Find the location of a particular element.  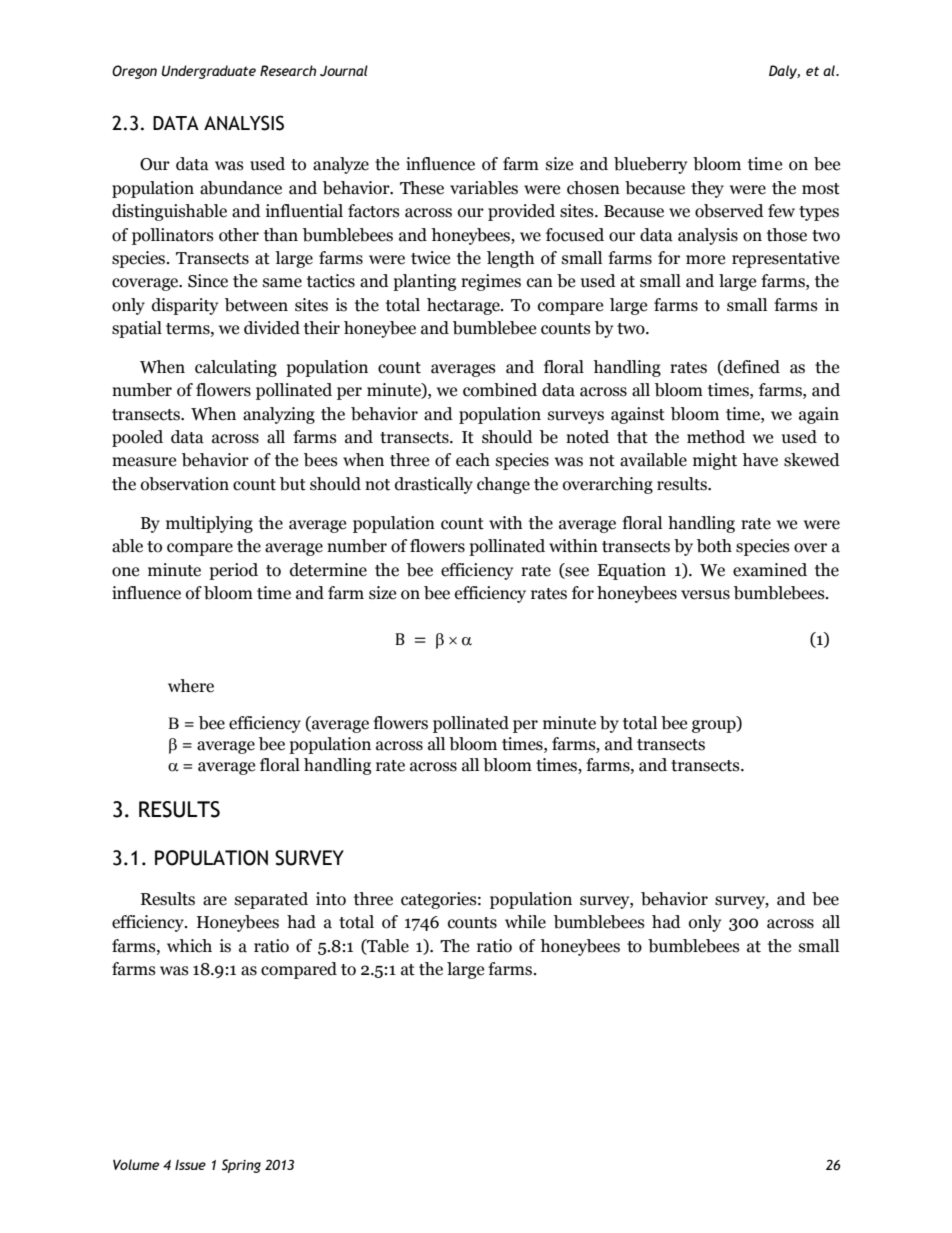

multiplying is located at coordinates (209, 524).
